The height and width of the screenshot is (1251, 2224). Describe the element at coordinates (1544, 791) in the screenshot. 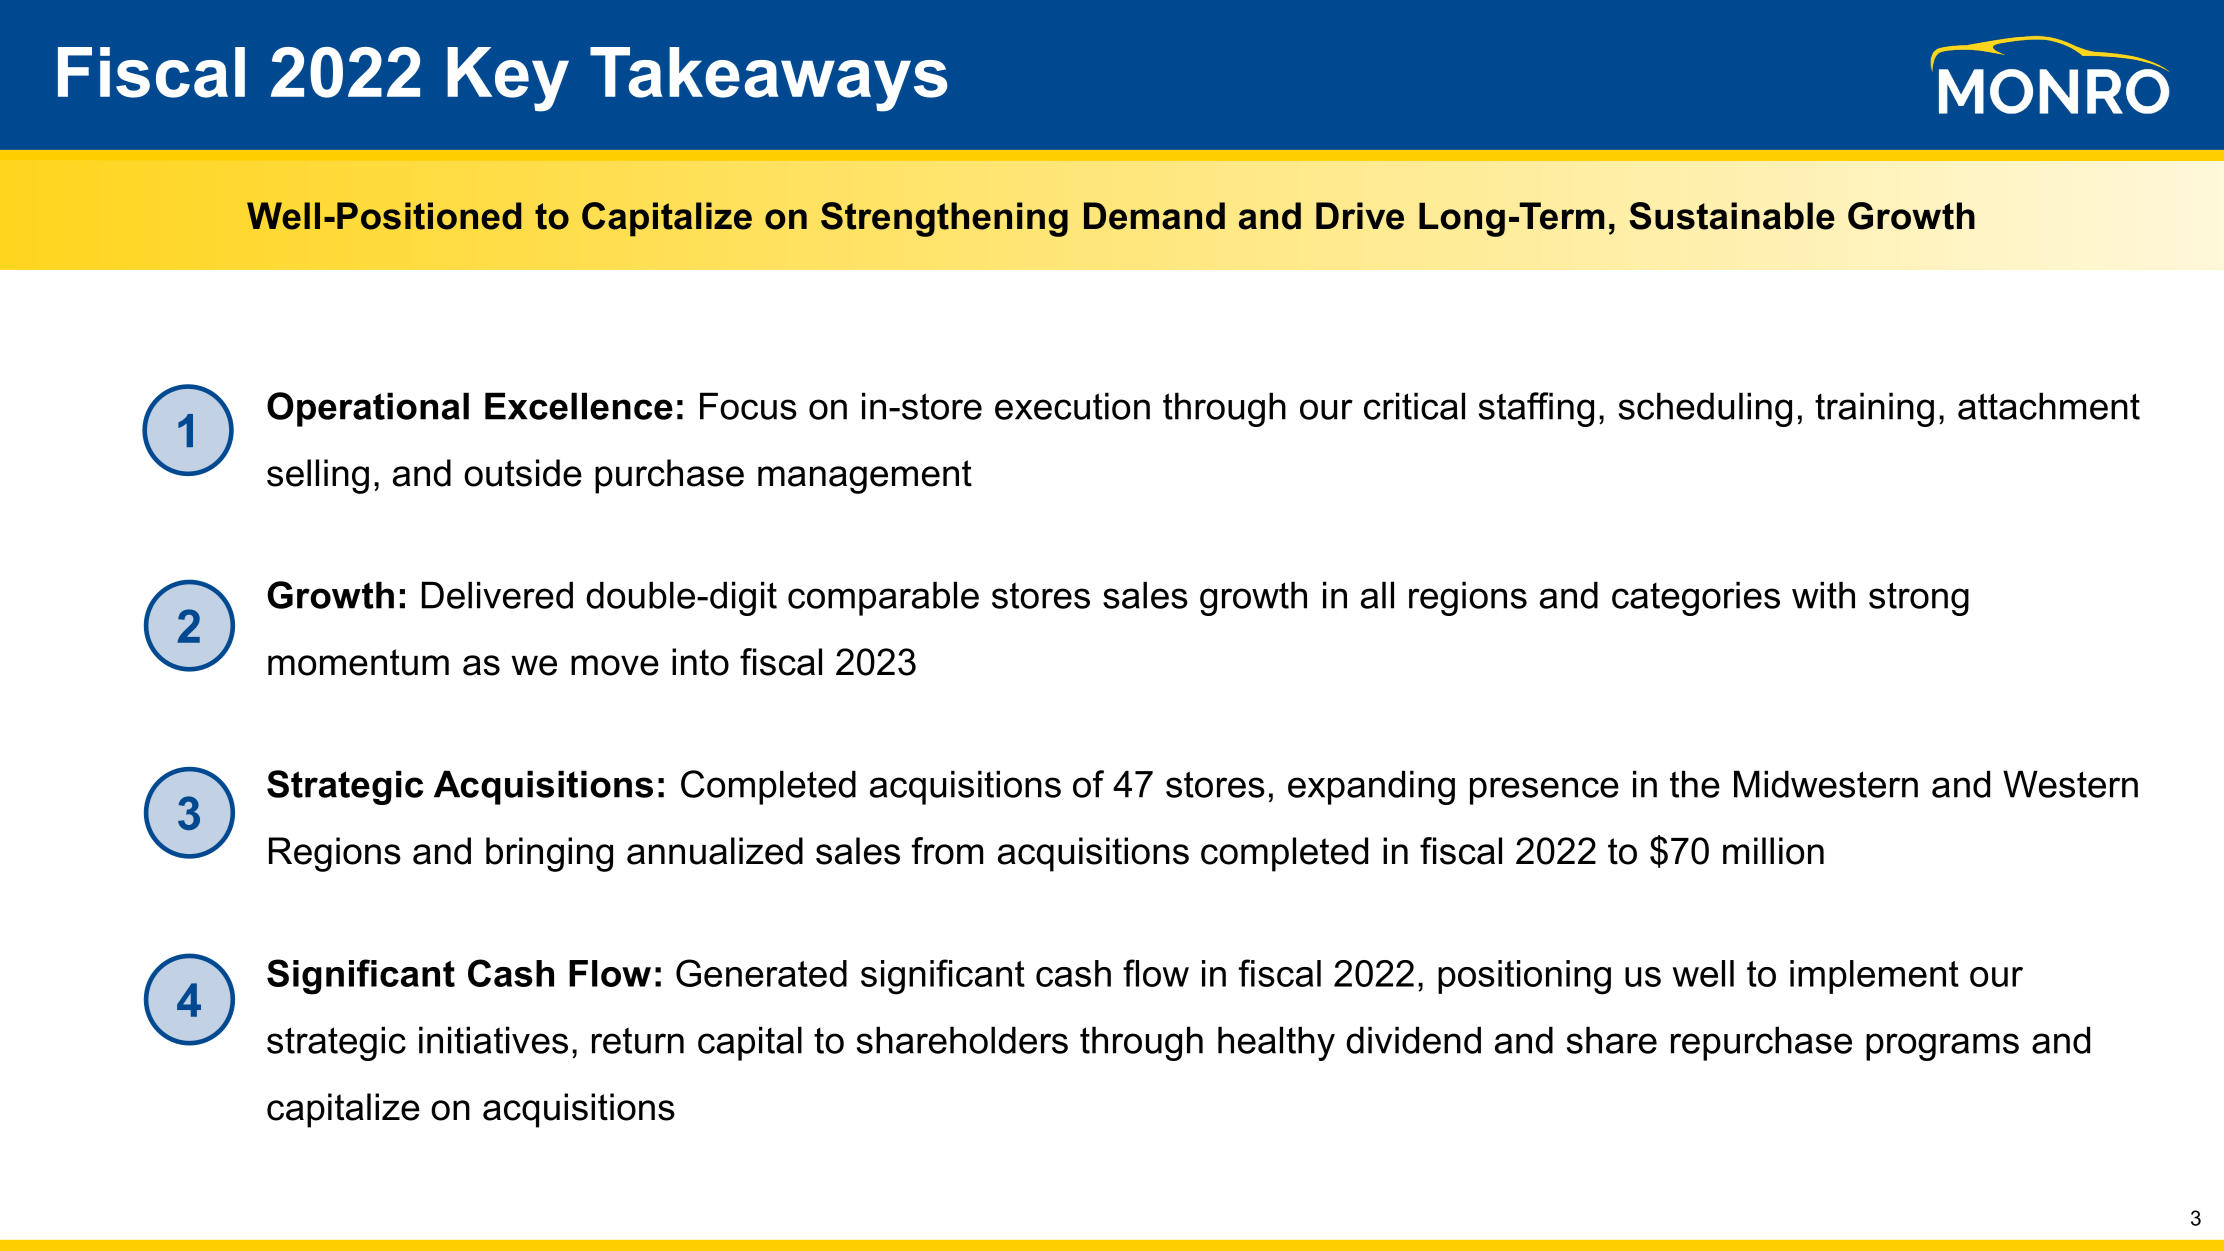

I see `presence` at that location.
